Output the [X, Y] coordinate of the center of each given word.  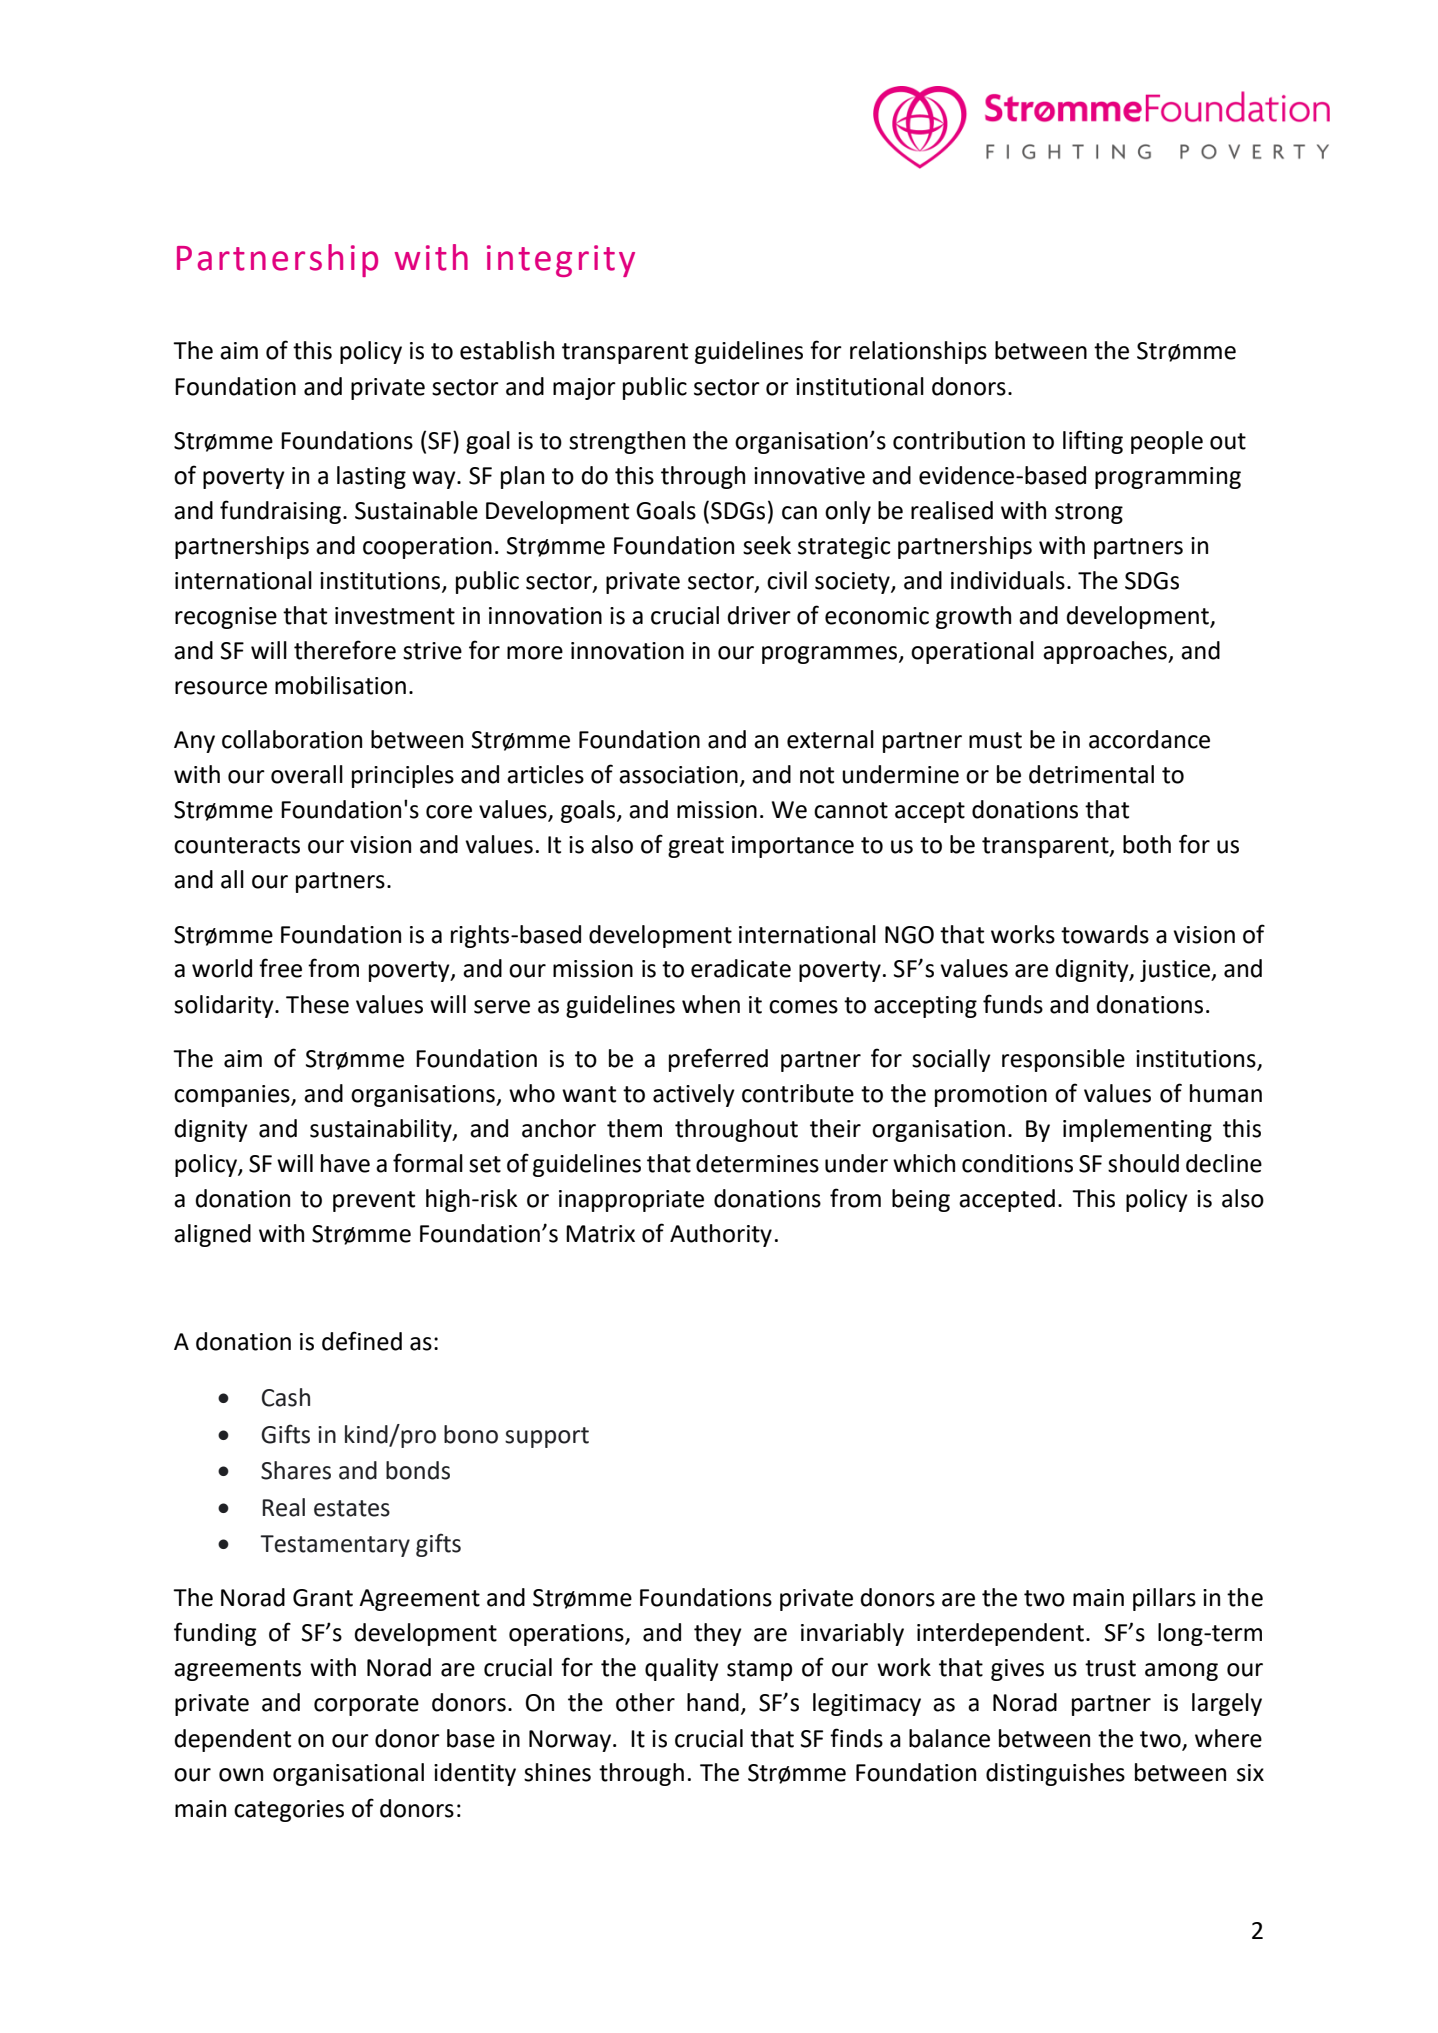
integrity [561, 261]
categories [289, 1811]
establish [507, 350]
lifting [1093, 442]
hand [713, 1702]
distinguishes [1055, 1774]
